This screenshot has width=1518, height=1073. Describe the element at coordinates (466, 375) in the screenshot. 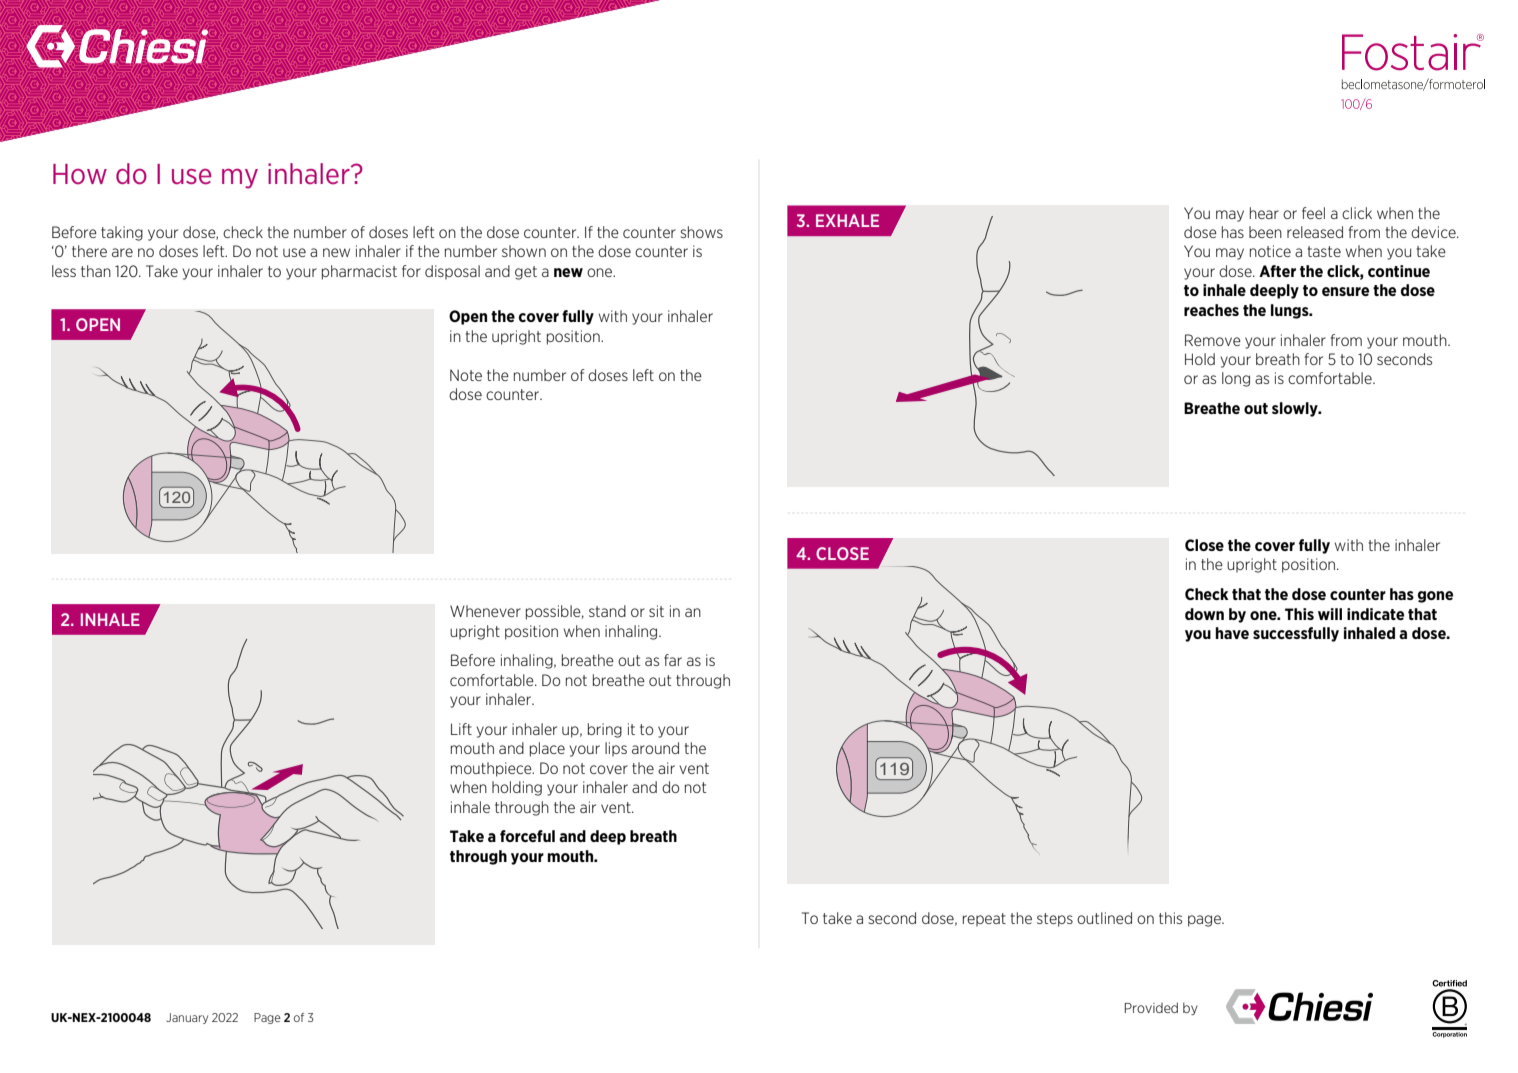

I see `Note` at that location.
